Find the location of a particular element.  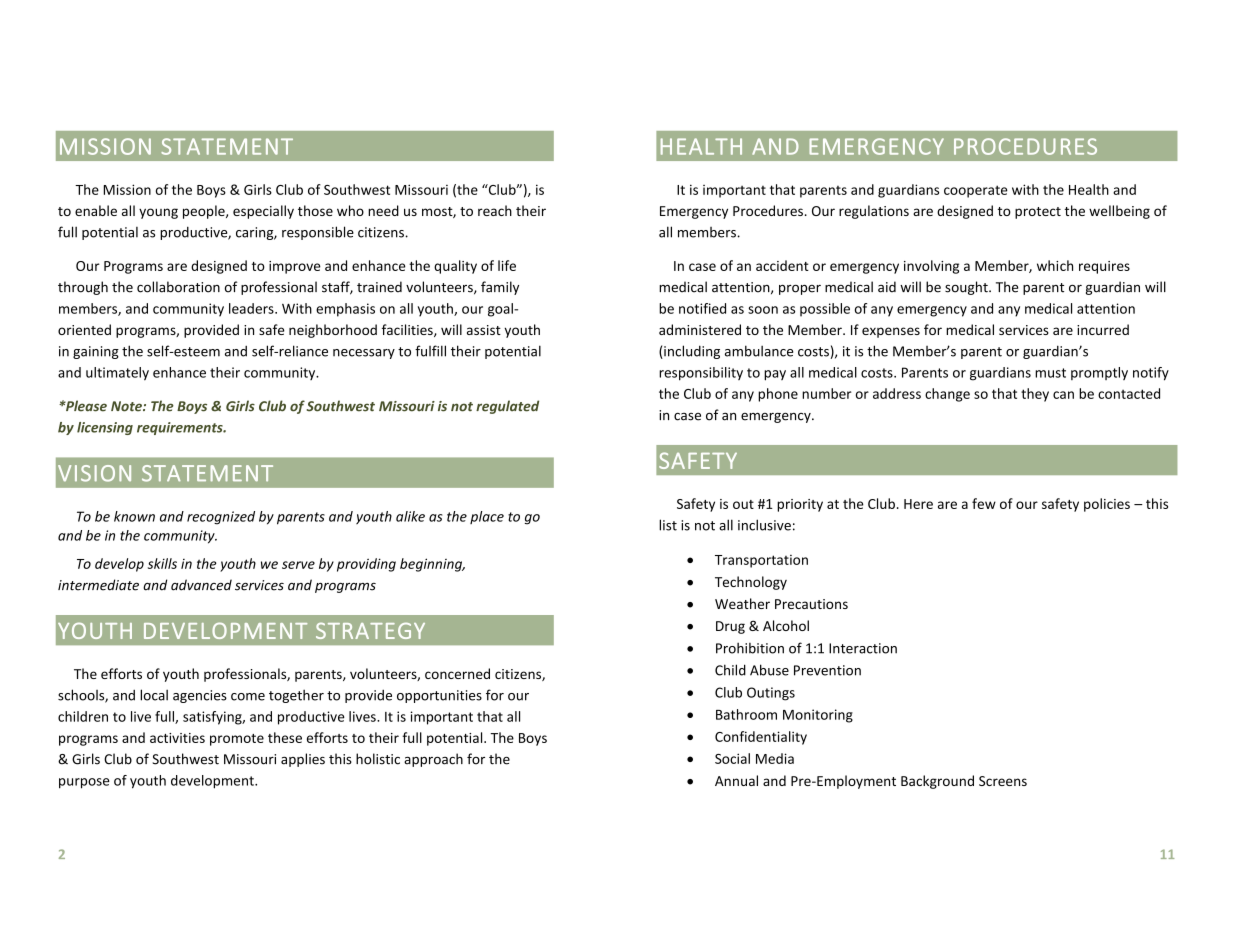

advanced is located at coordinates (201, 585).
